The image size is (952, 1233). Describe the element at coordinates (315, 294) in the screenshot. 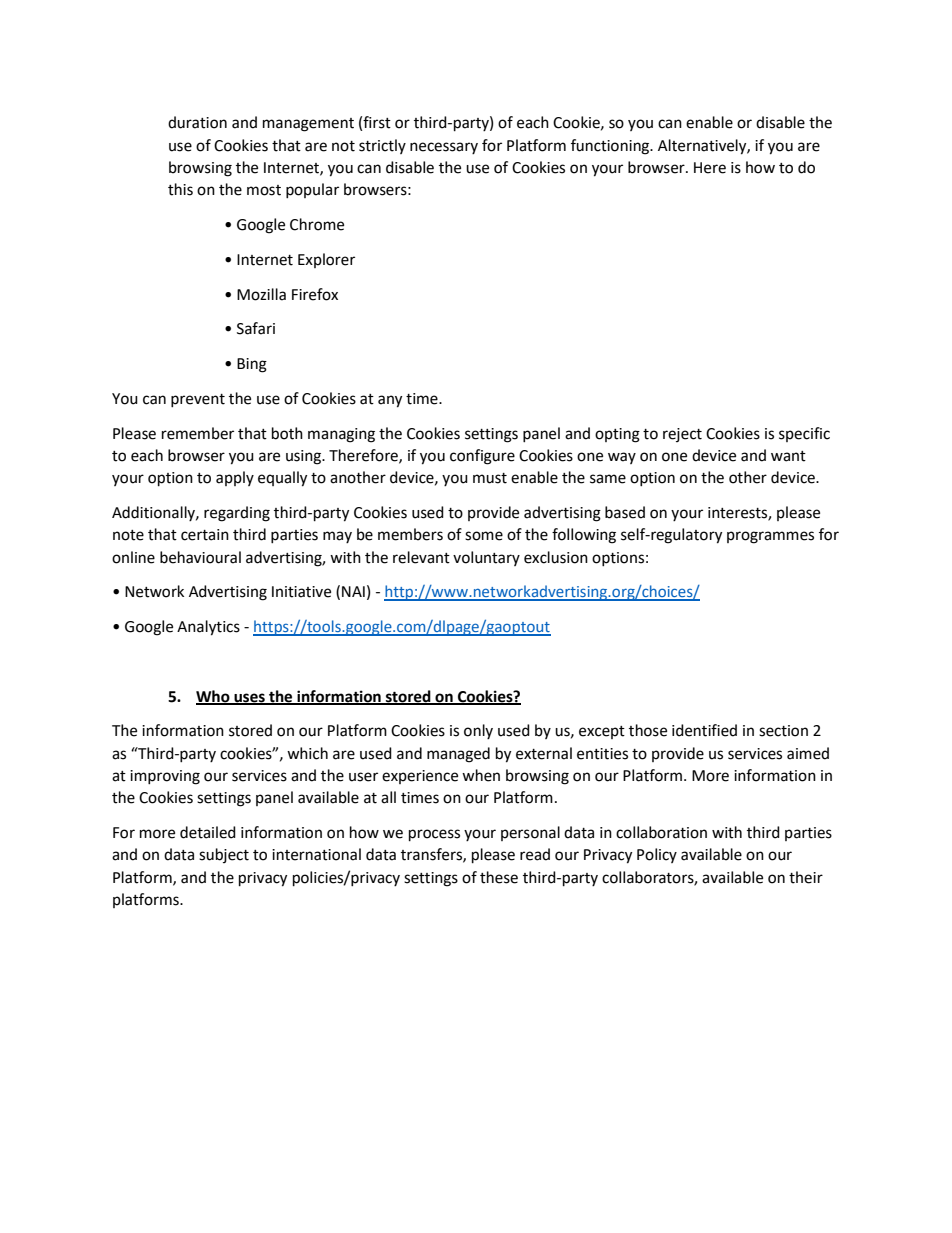

I see `Firefox` at that location.
